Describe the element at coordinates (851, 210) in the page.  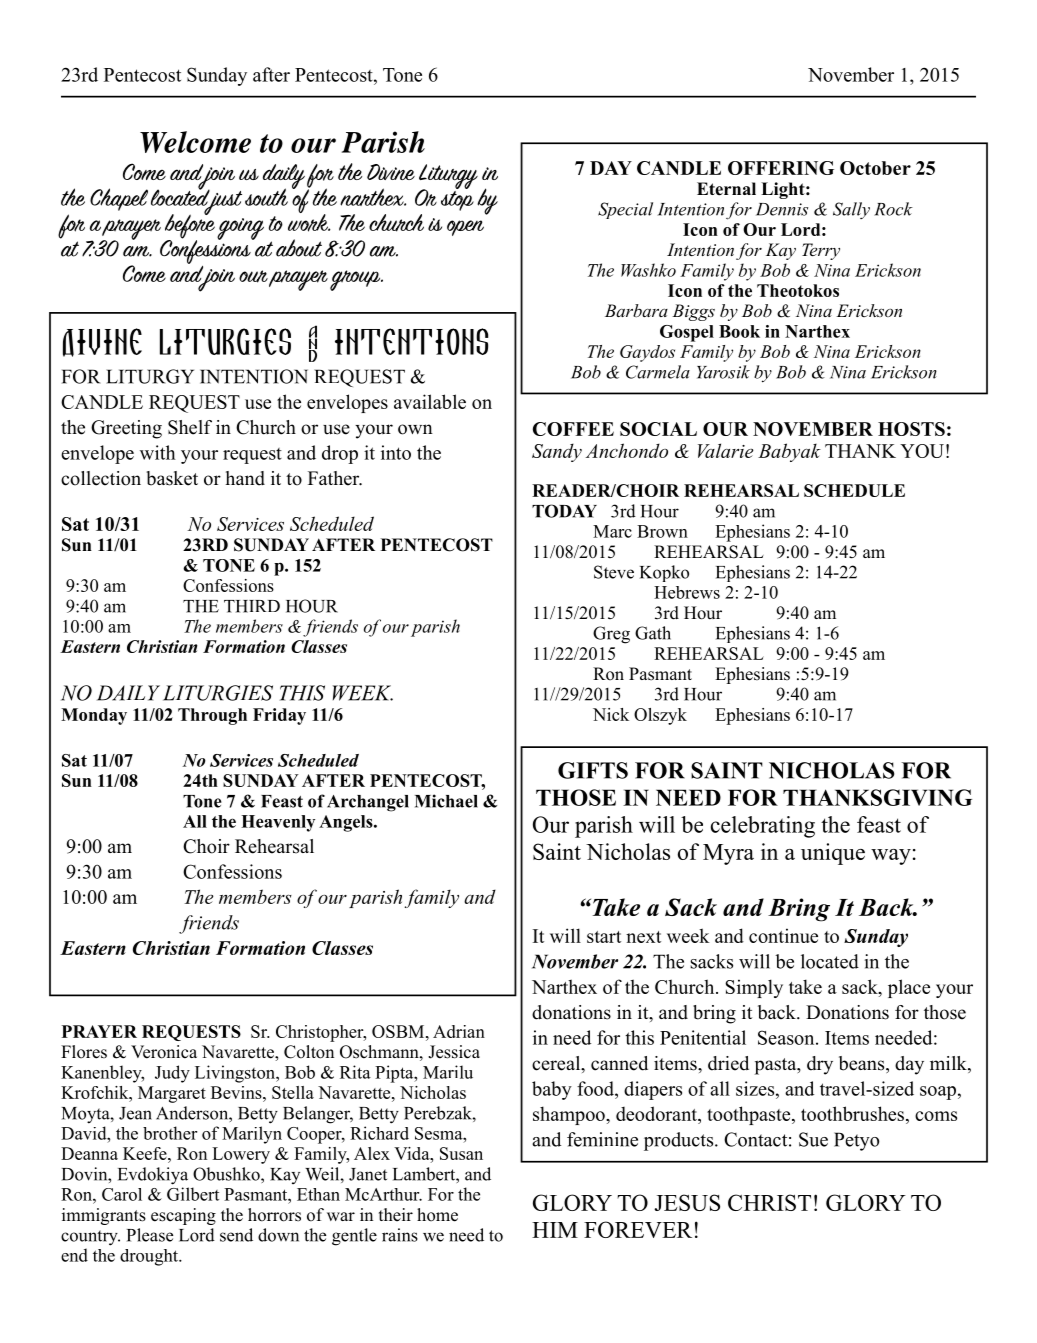
I see `Sally` at that location.
